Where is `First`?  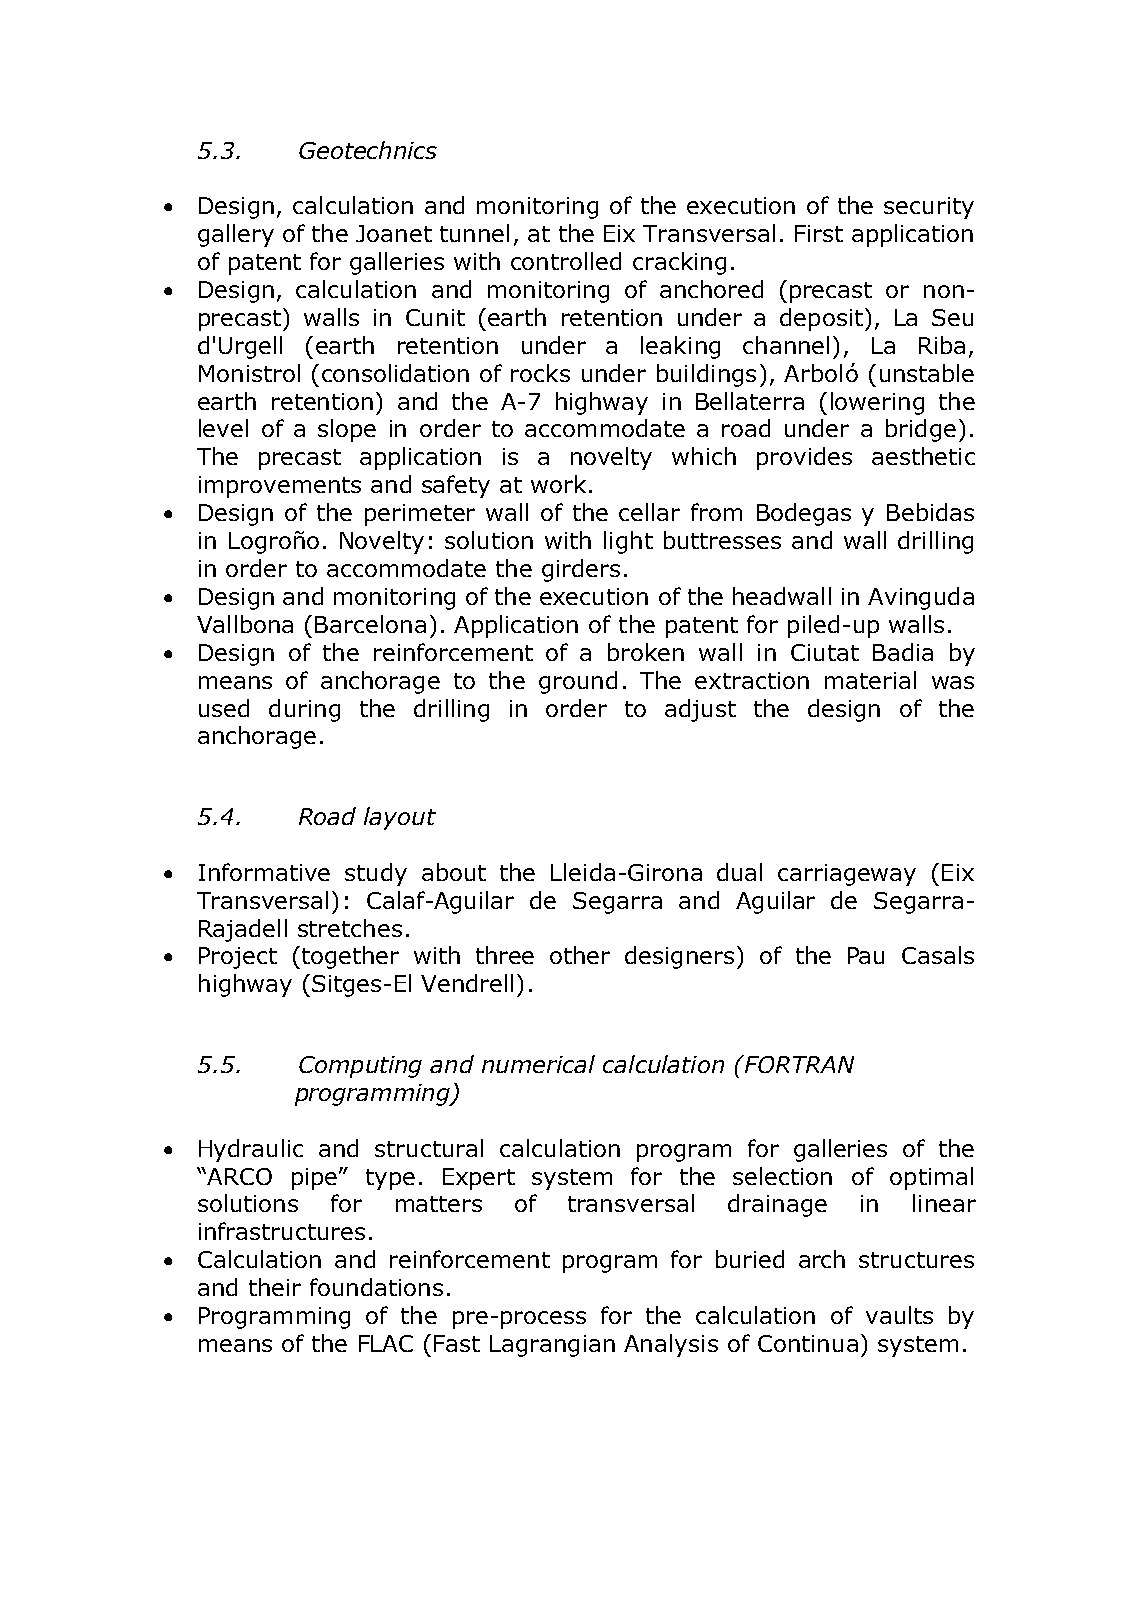
First is located at coordinates (819, 233).
